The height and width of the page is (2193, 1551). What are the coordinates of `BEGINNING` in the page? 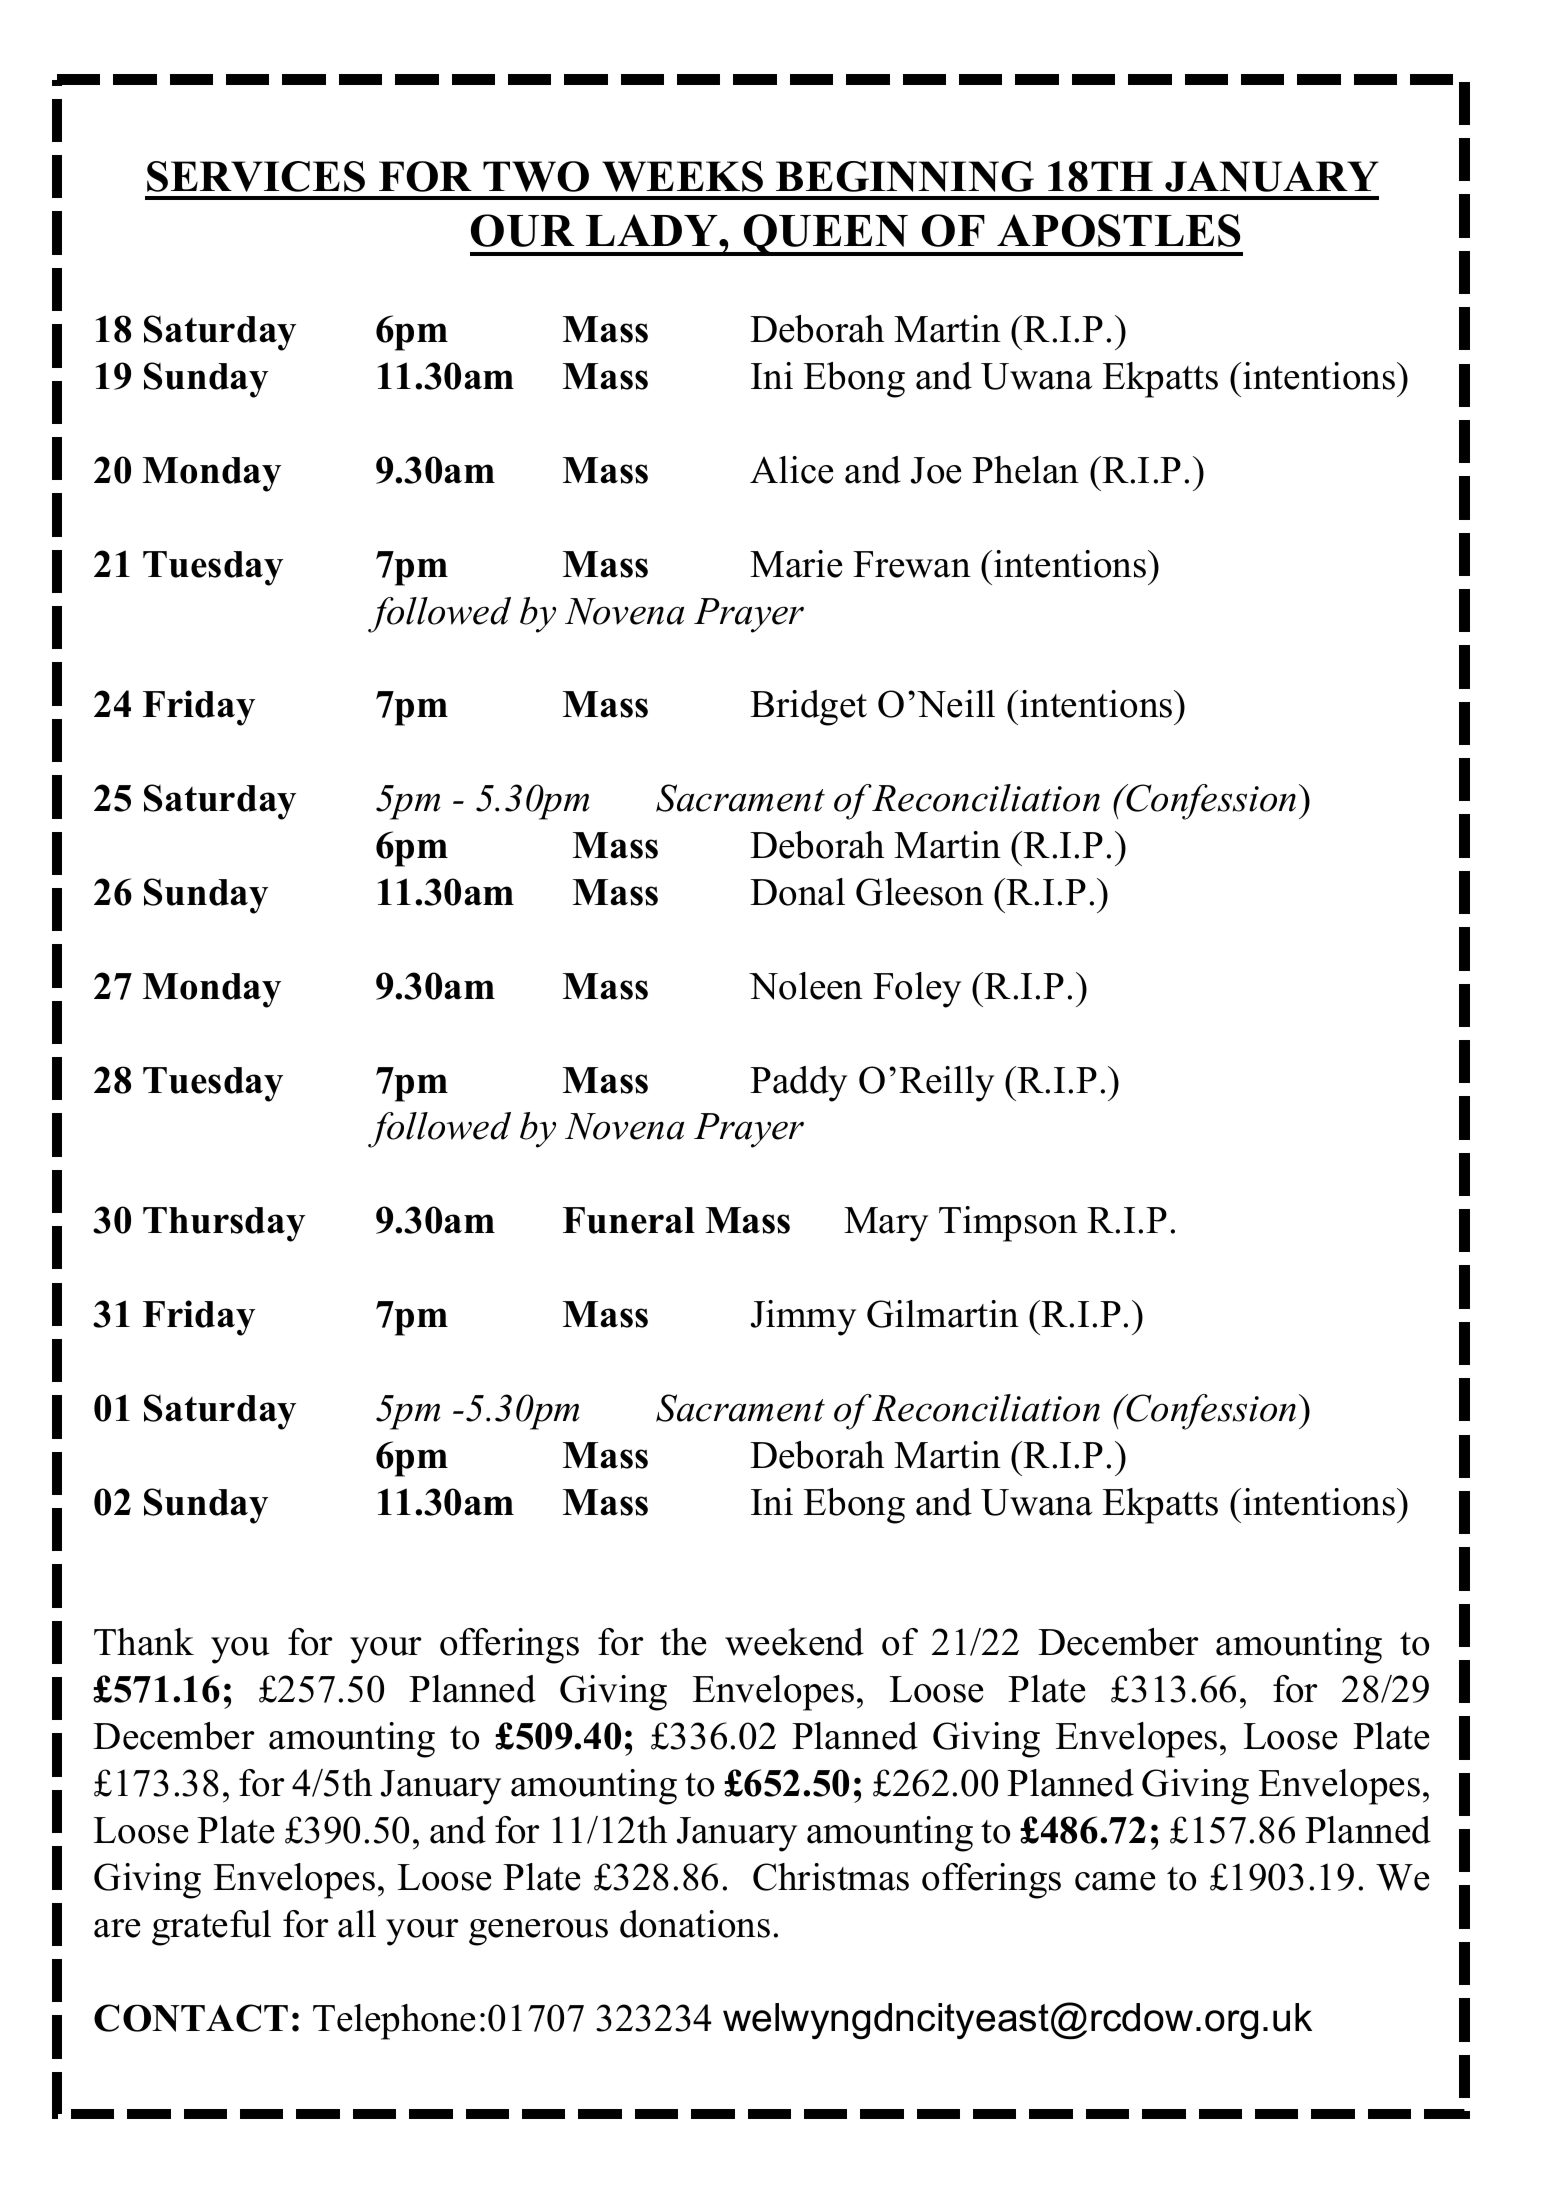 It's located at (905, 176).
